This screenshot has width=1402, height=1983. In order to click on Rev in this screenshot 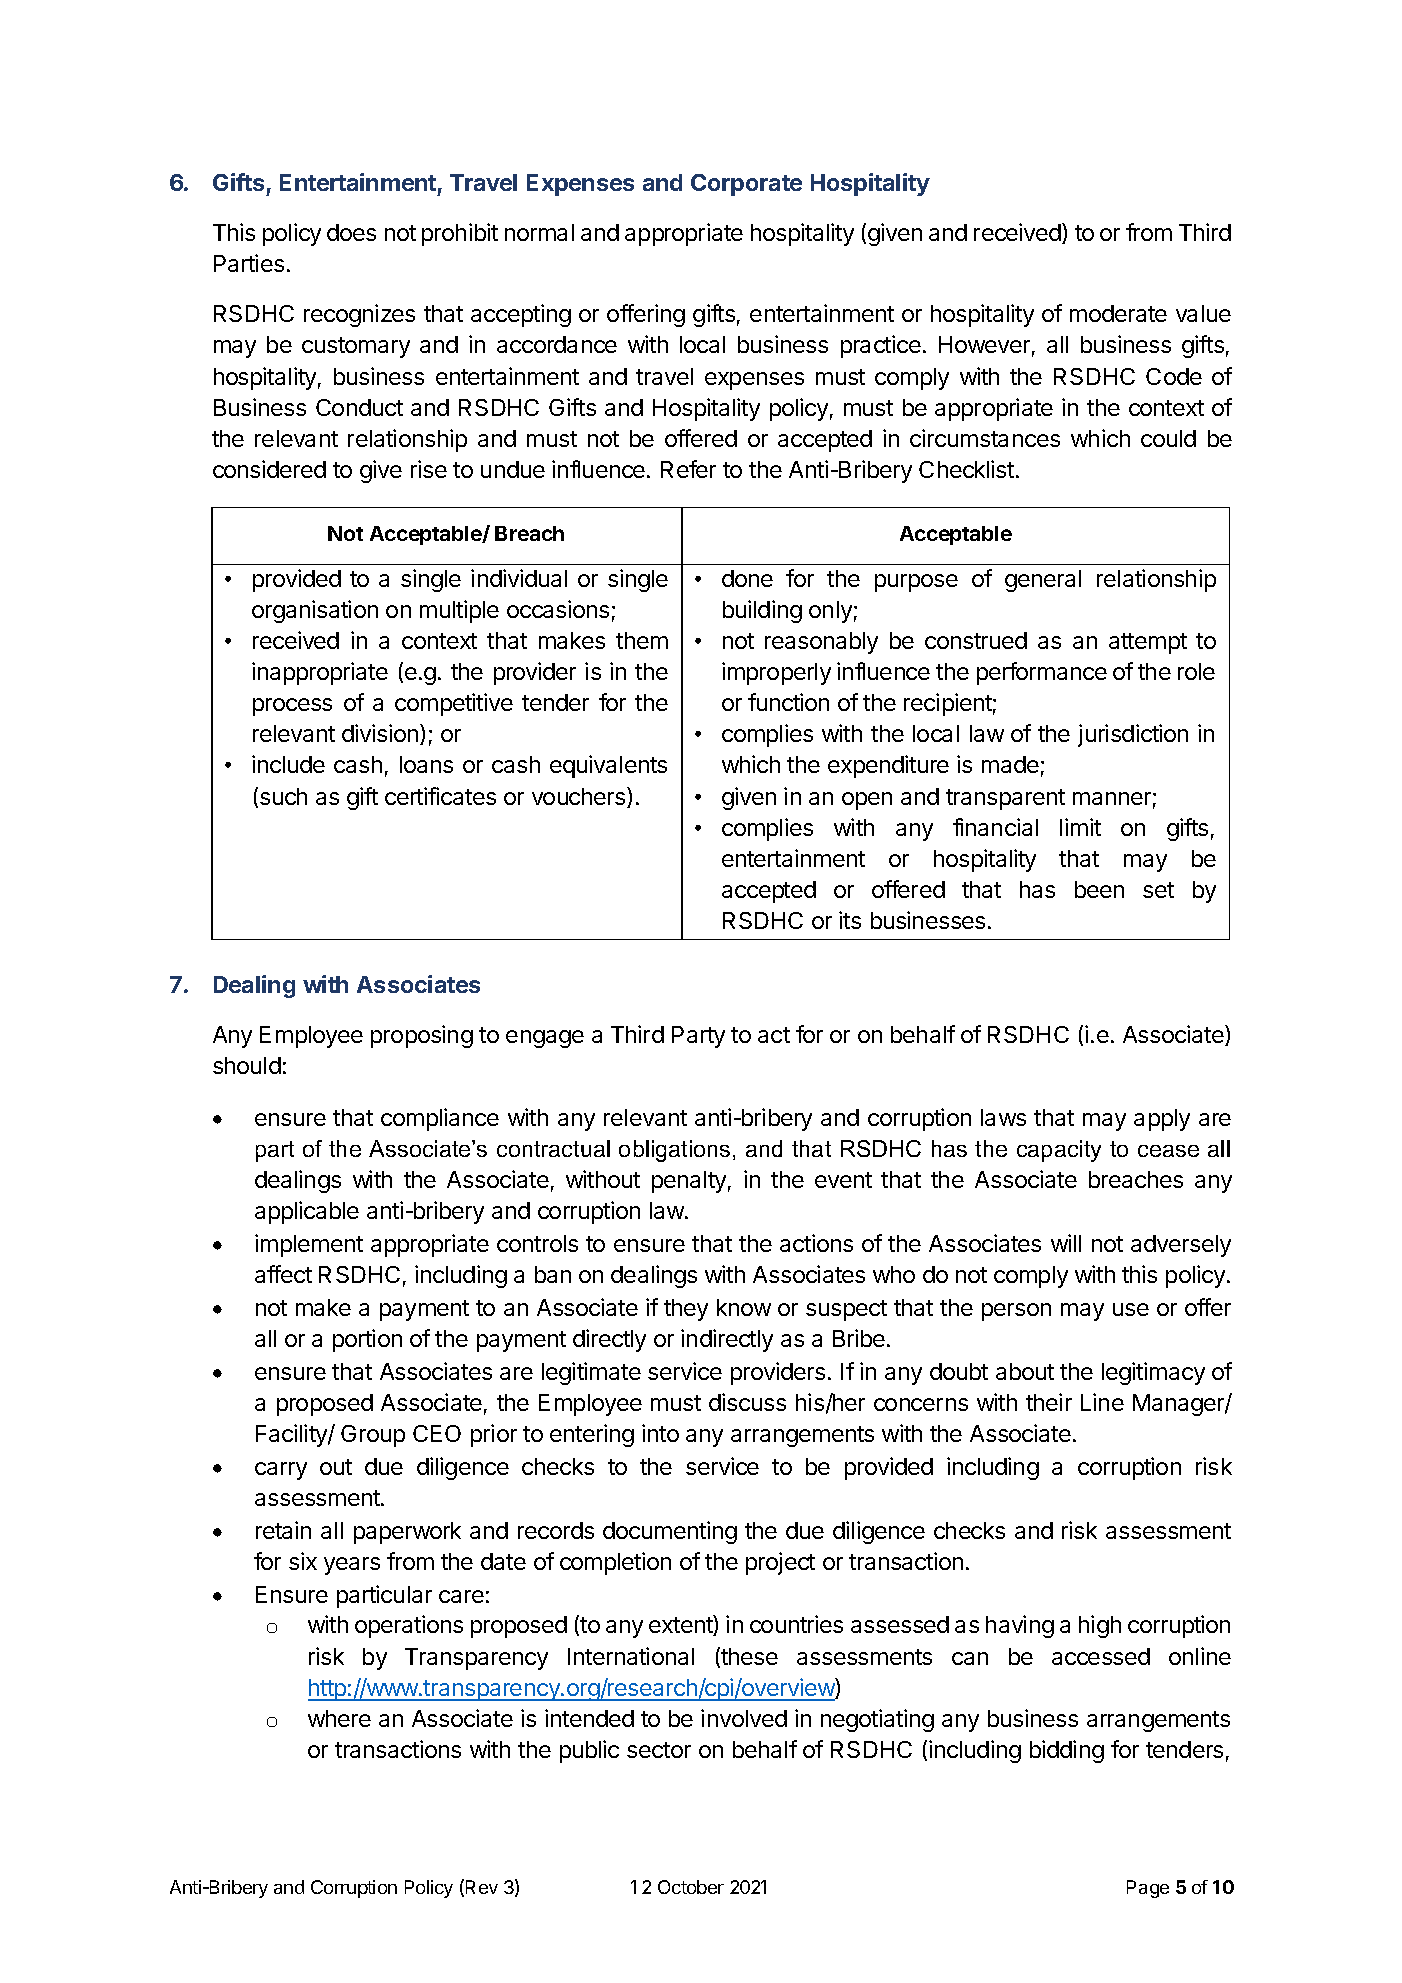, I will do `click(482, 1887)`.
